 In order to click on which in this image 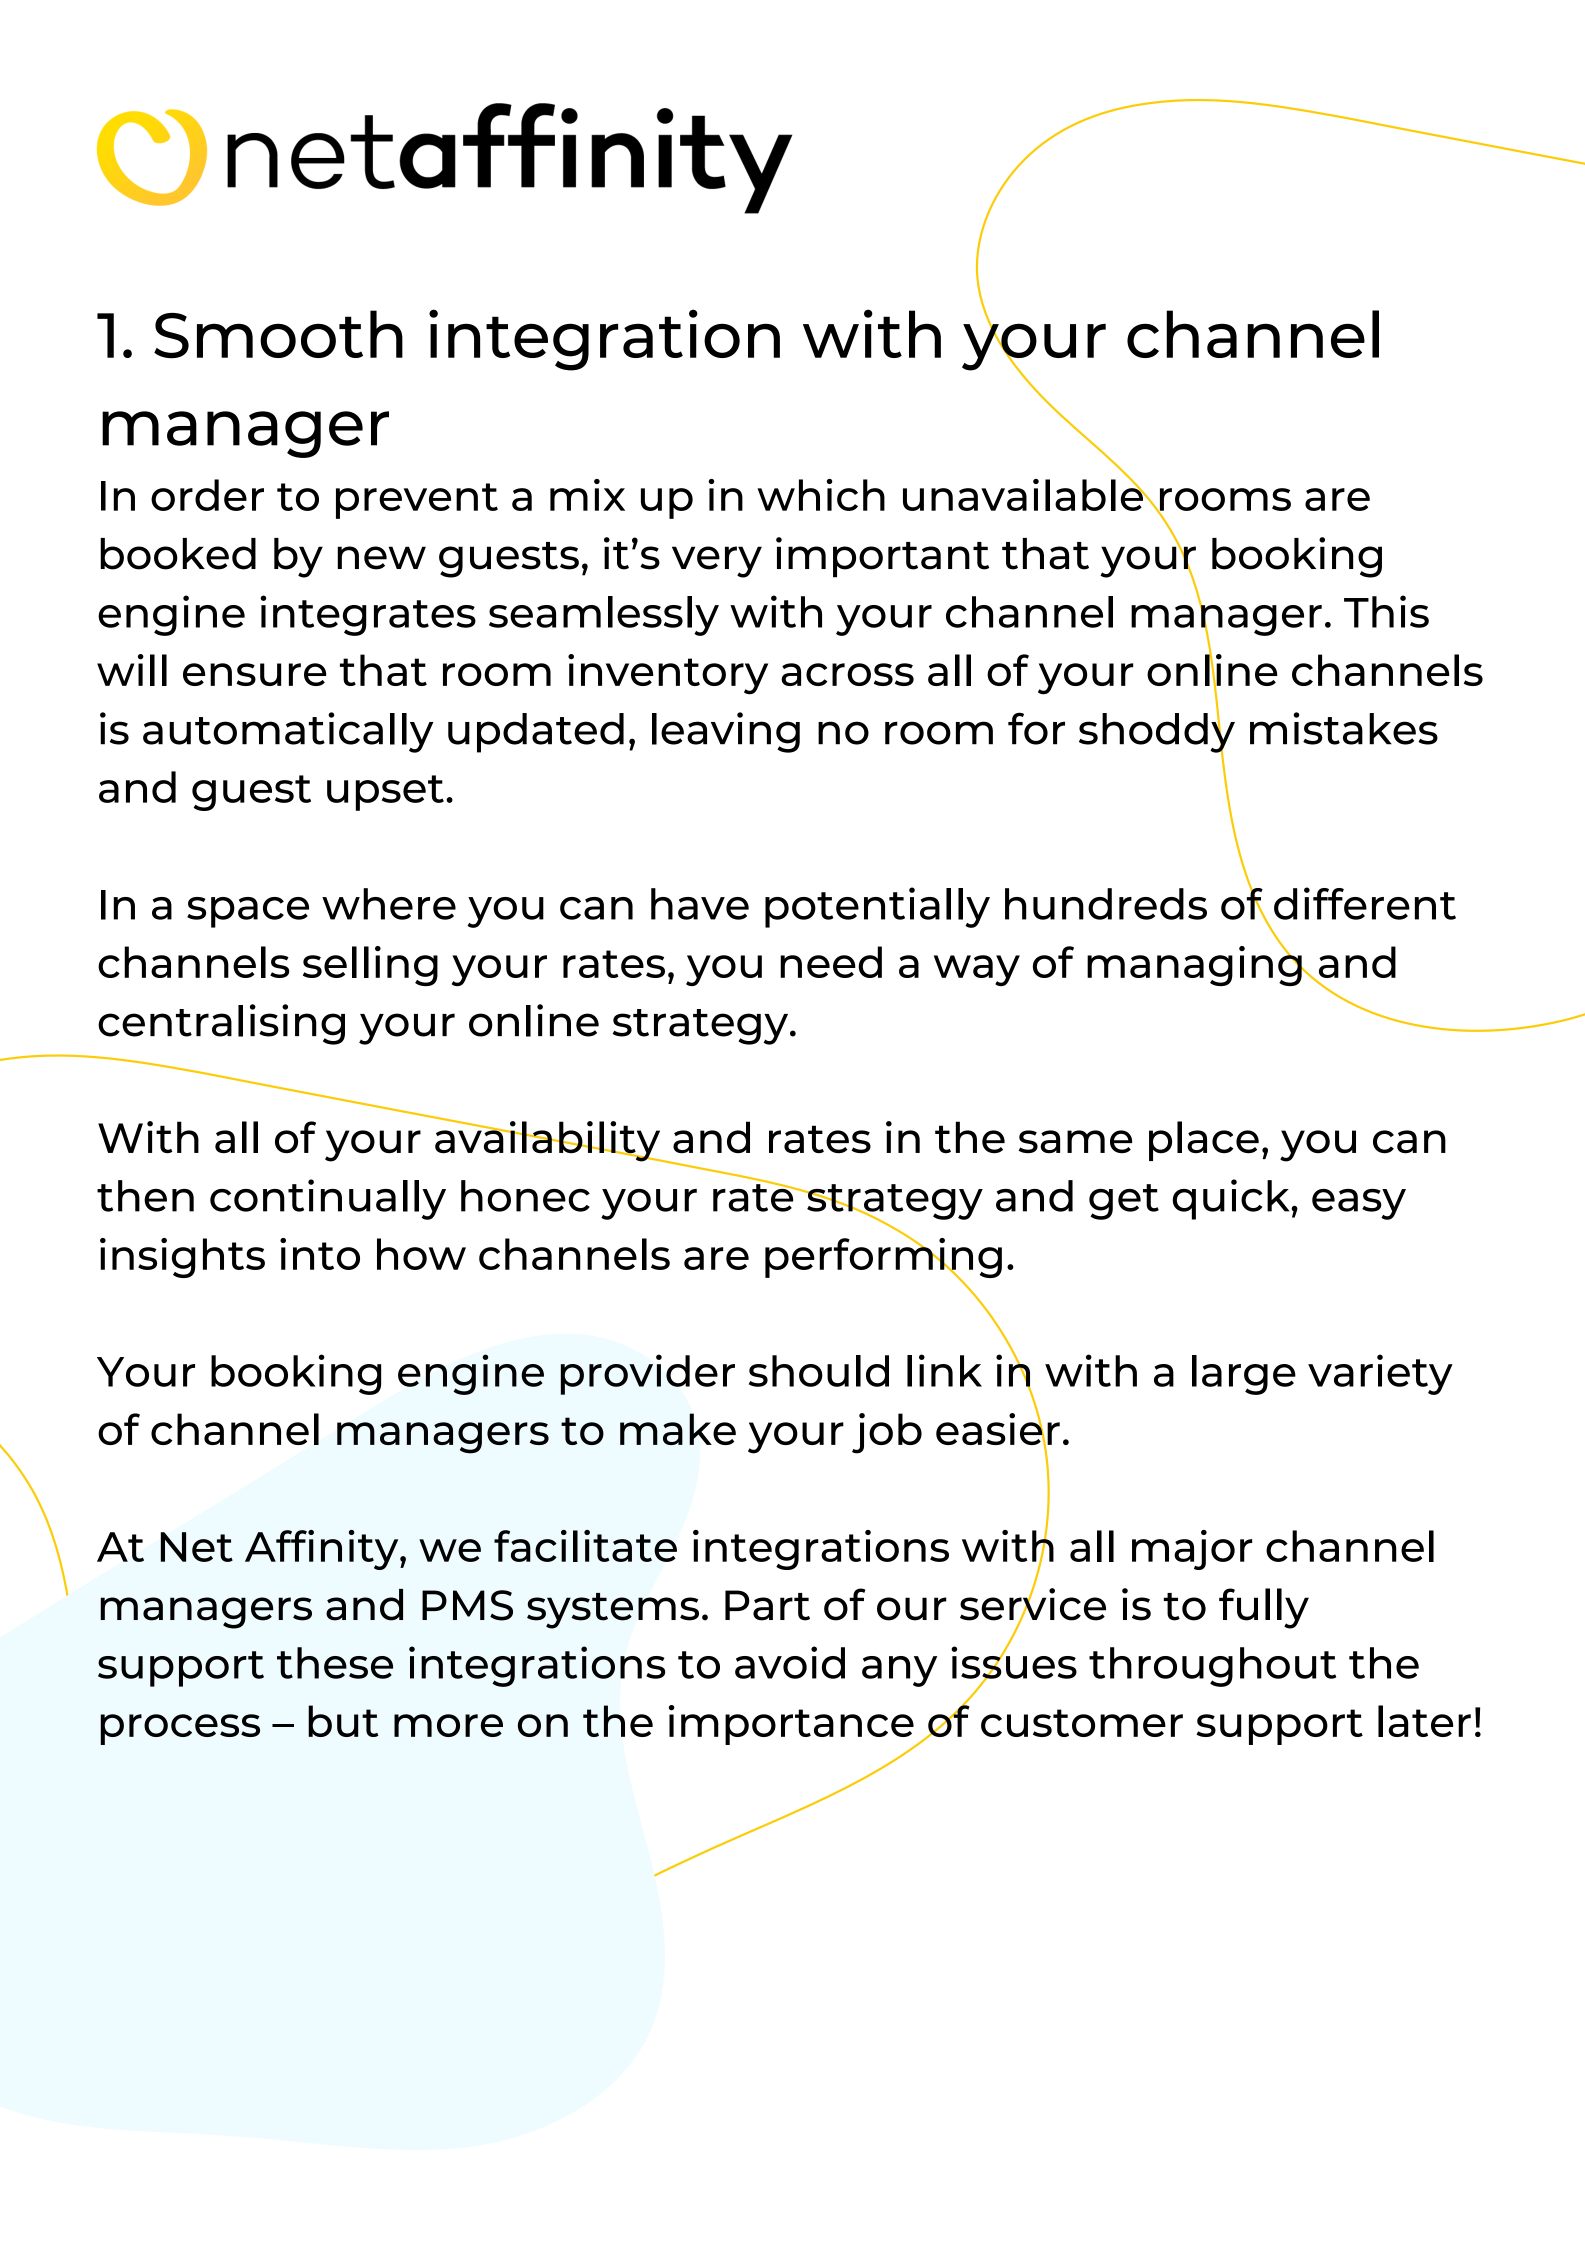, I will do `click(821, 495)`.
